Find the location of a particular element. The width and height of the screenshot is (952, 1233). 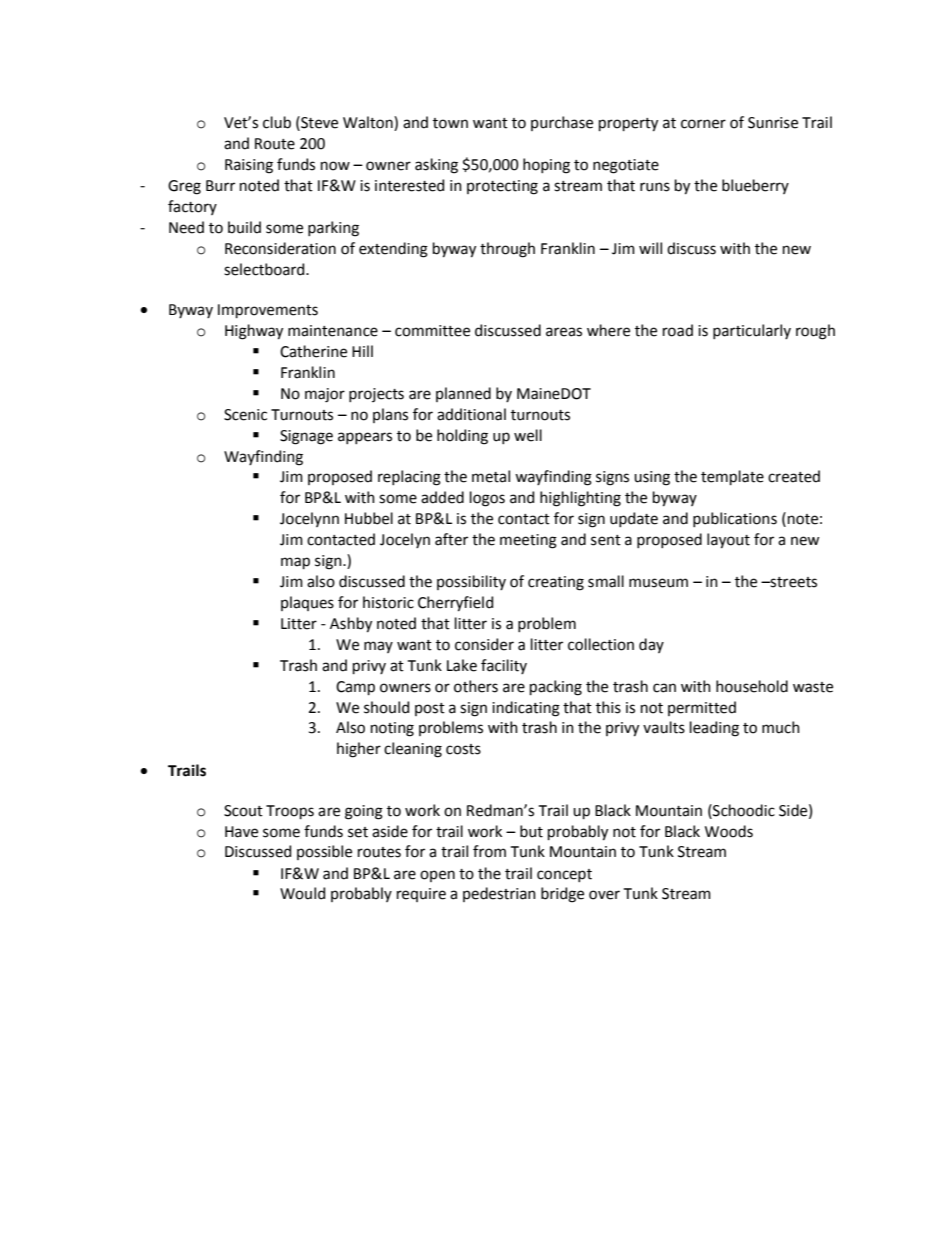

Would is located at coordinates (302, 893).
